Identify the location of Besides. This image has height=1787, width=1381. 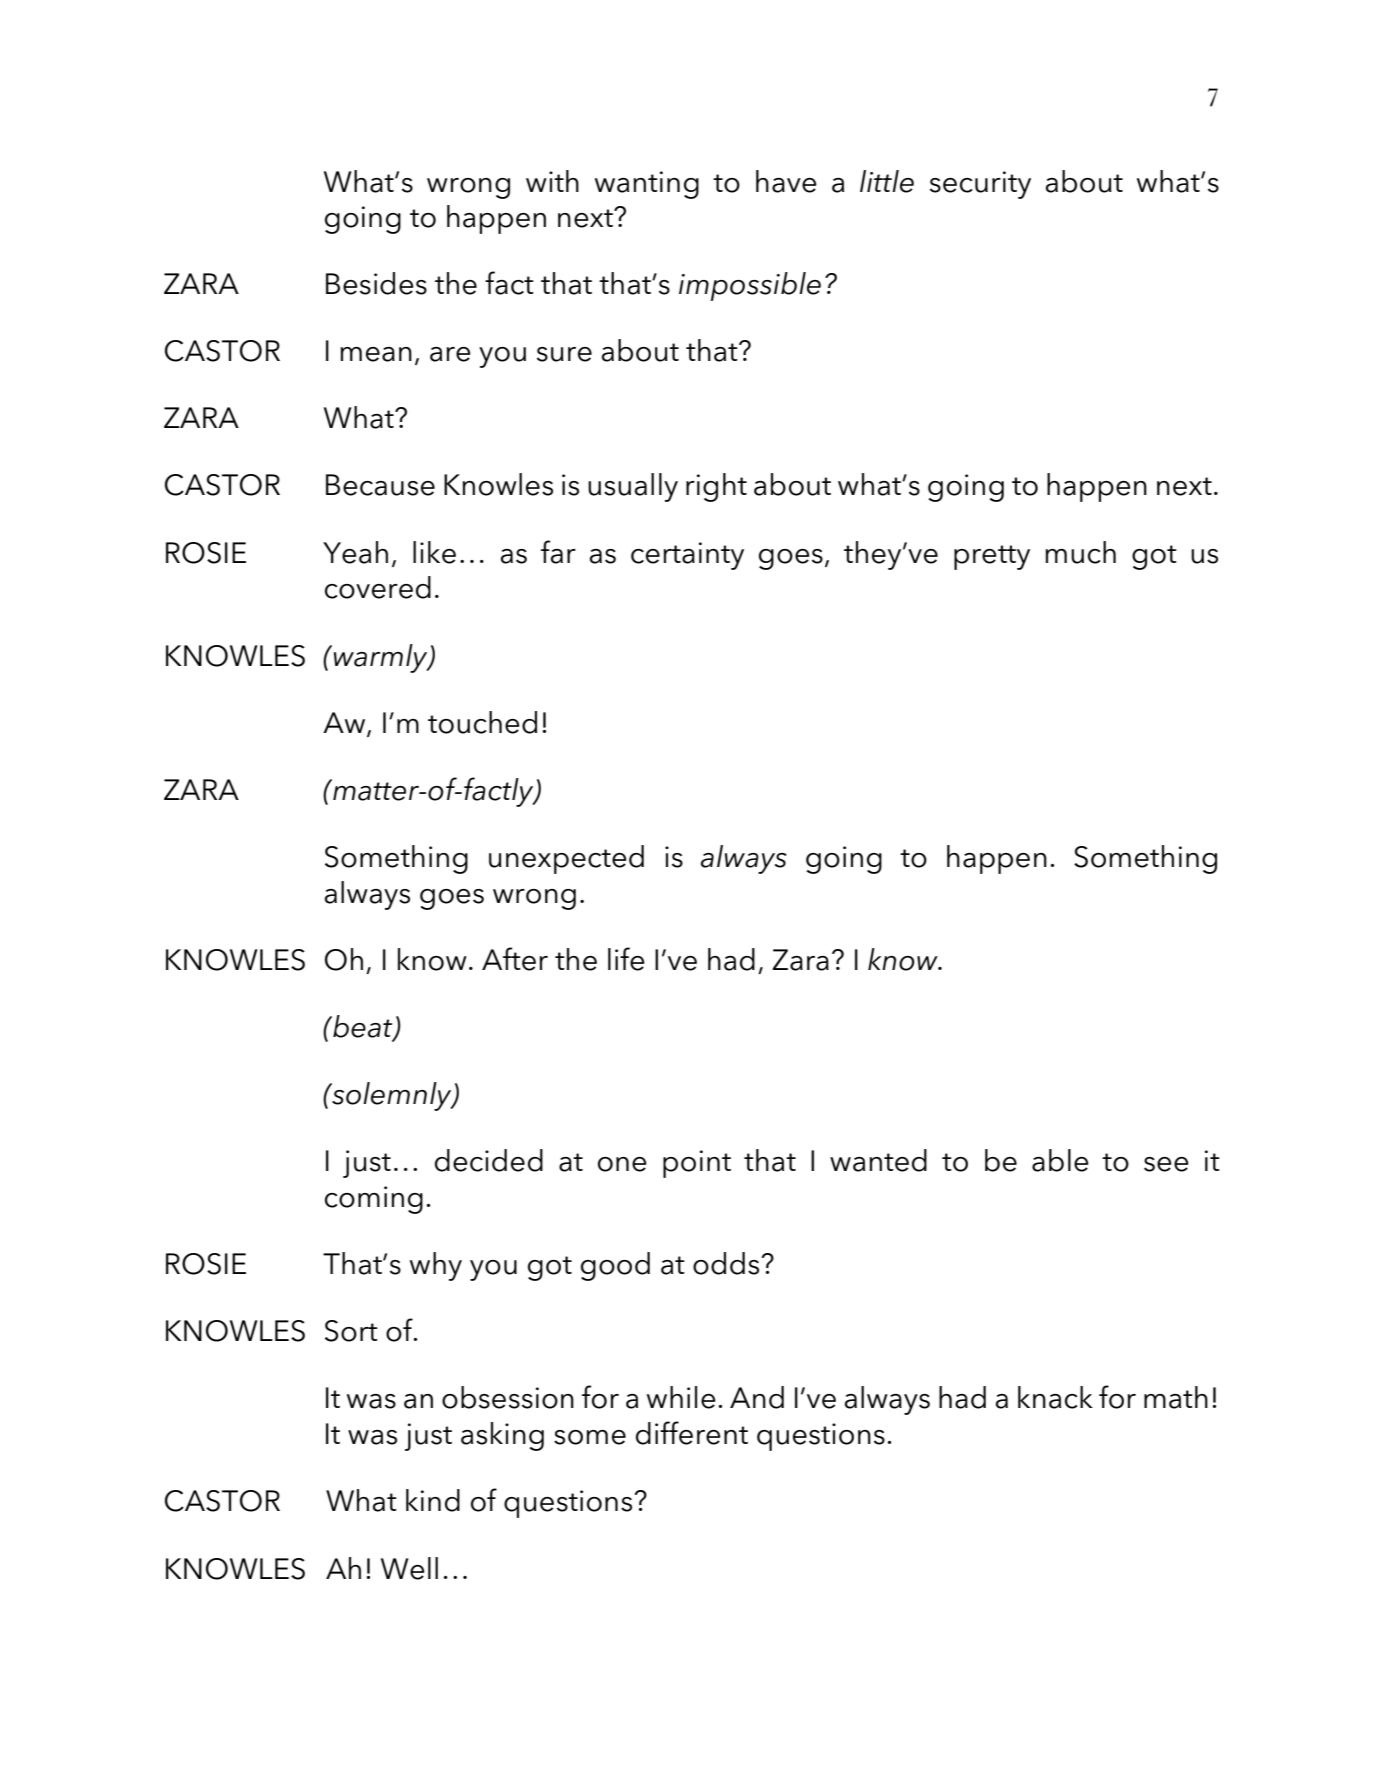
(376, 283).
